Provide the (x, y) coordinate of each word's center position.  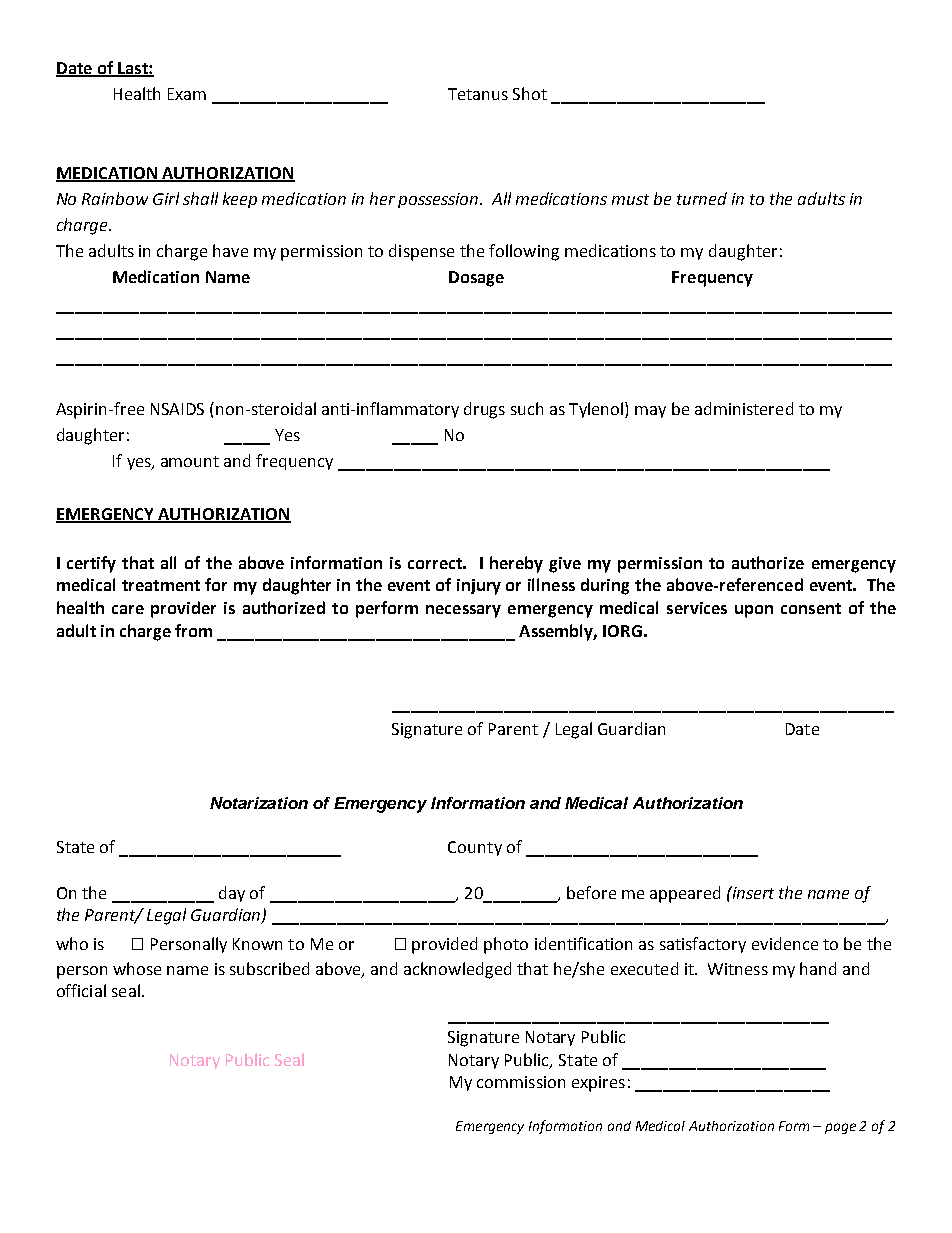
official (81, 990)
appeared (685, 894)
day (232, 894)
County (475, 848)
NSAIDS (177, 409)
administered (744, 408)
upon (754, 611)
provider (183, 609)
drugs (484, 410)
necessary (463, 611)
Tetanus (478, 94)
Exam (187, 94)
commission (521, 1082)
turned (702, 198)
